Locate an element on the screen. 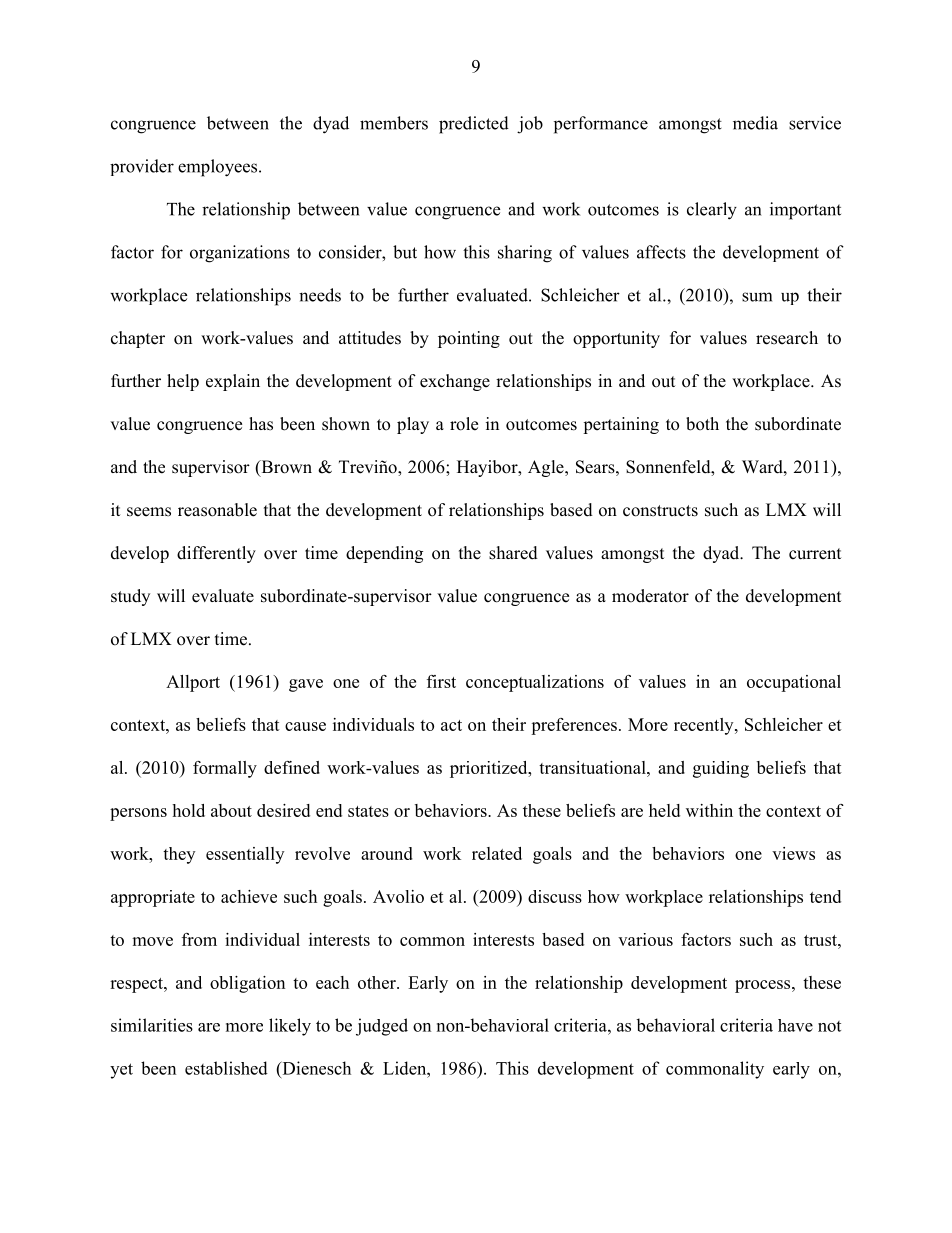  employees is located at coordinates (219, 168).
